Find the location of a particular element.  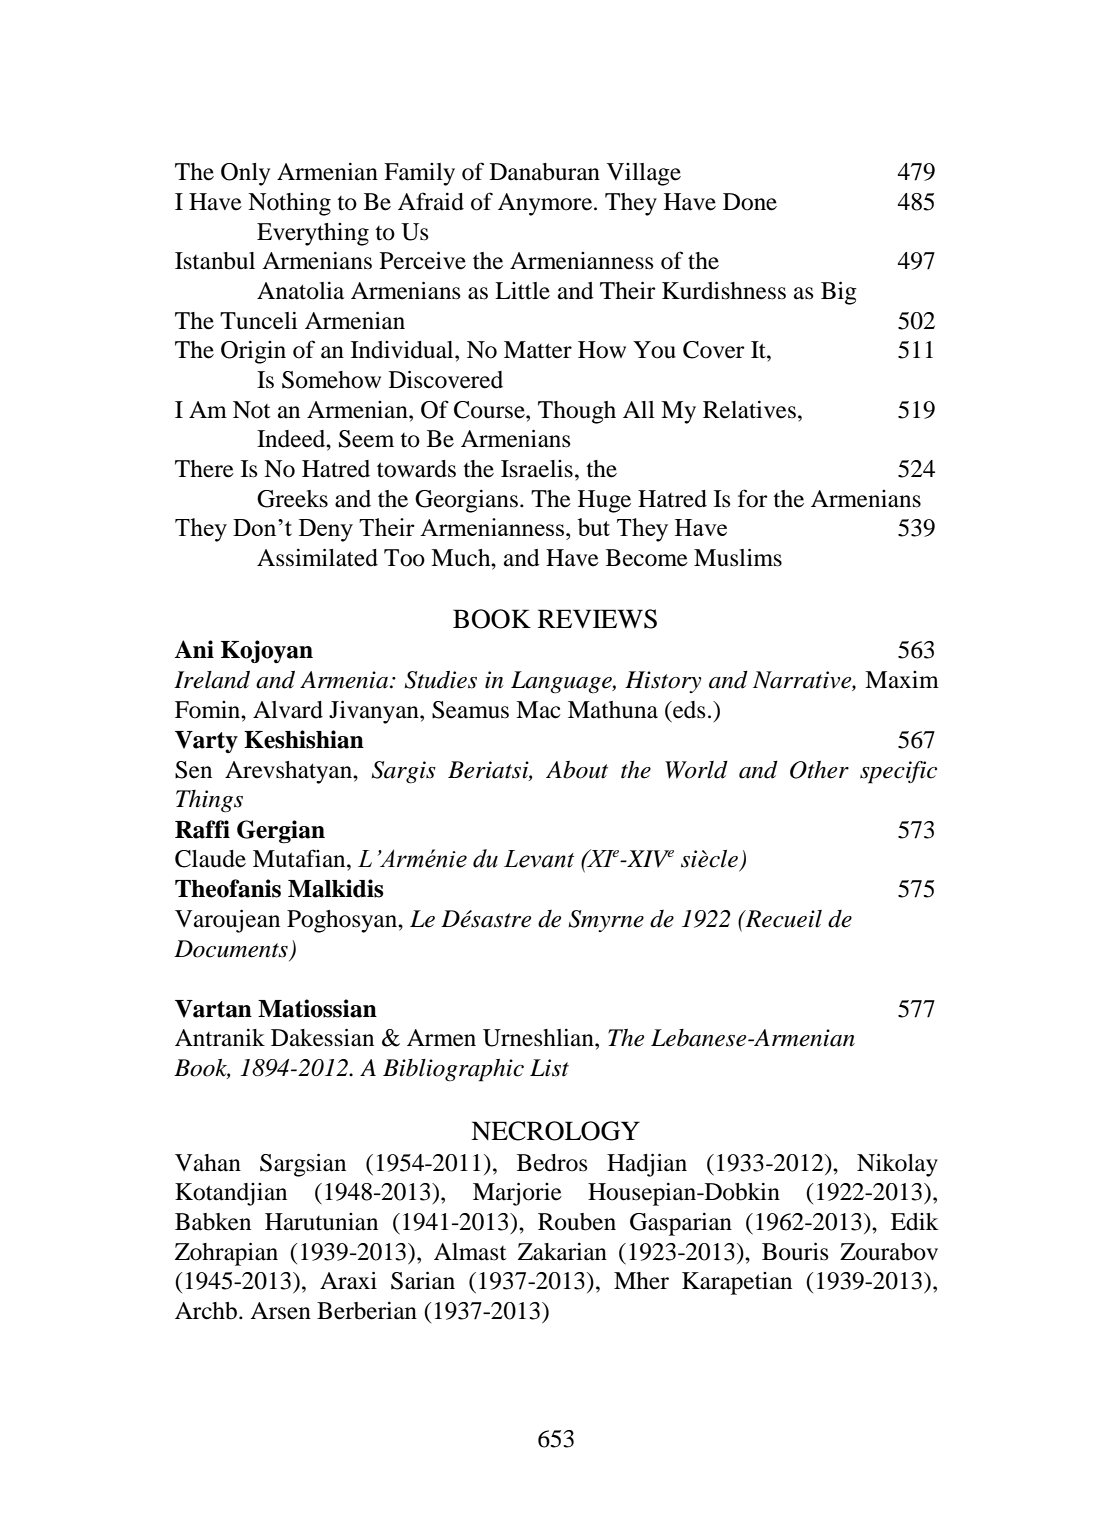

Done is located at coordinates (750, 202).
